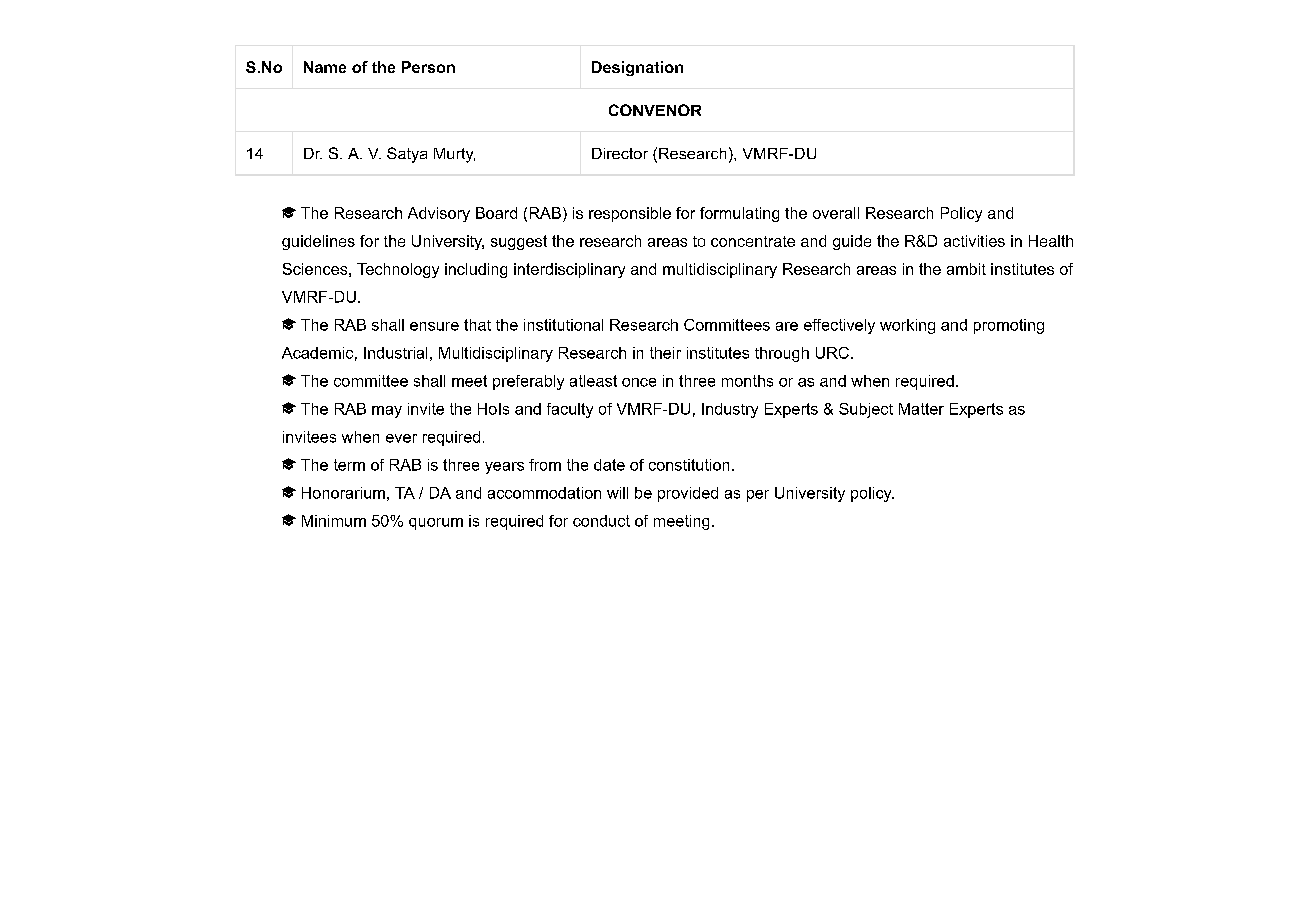 The height and width of the image is (924, 1308). Describe the element at coordinates (637, 68) in the image. I see `Designation` at that location.
